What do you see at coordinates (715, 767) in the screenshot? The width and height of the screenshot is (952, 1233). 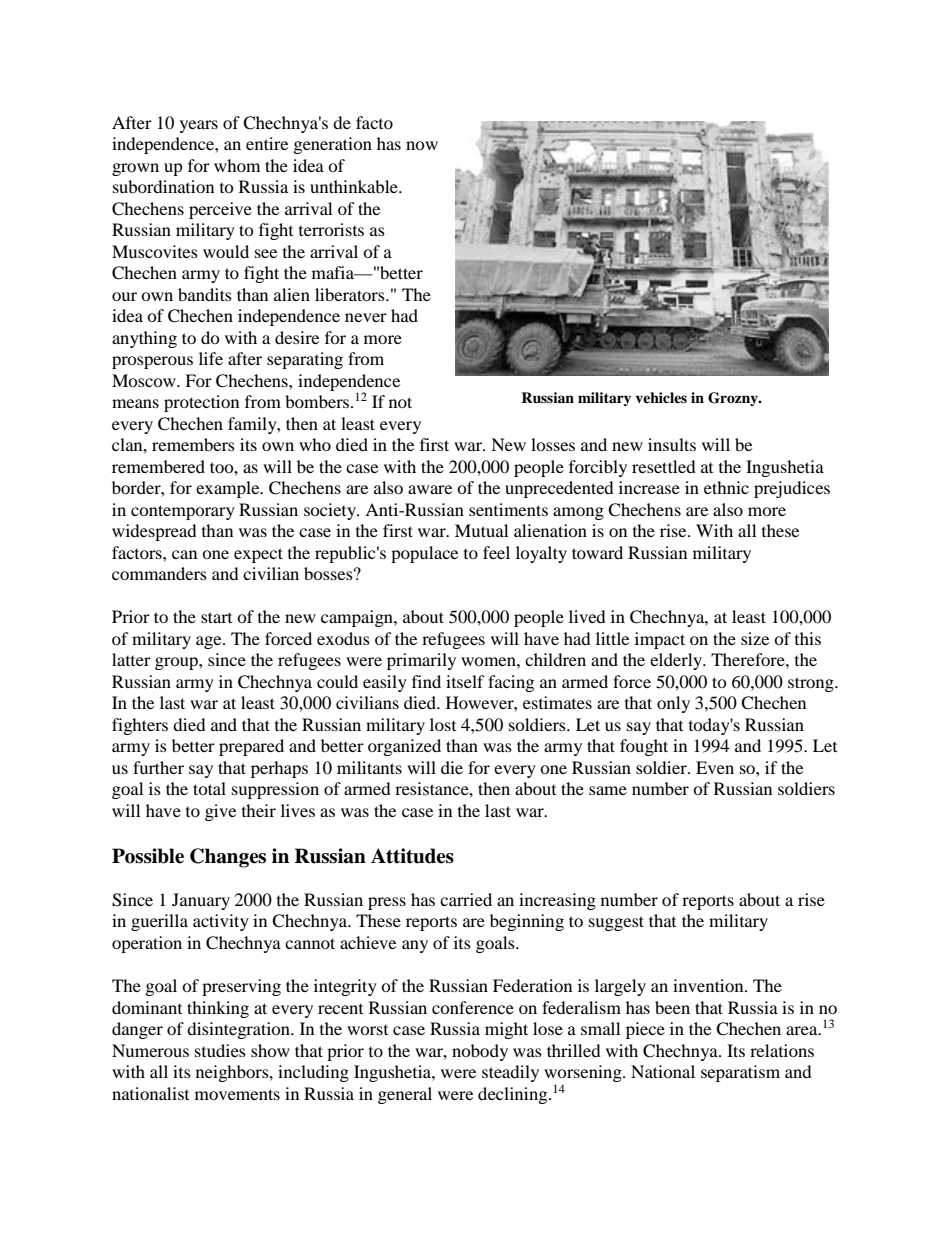 I see `Even` at bounding box center [715, 767].
